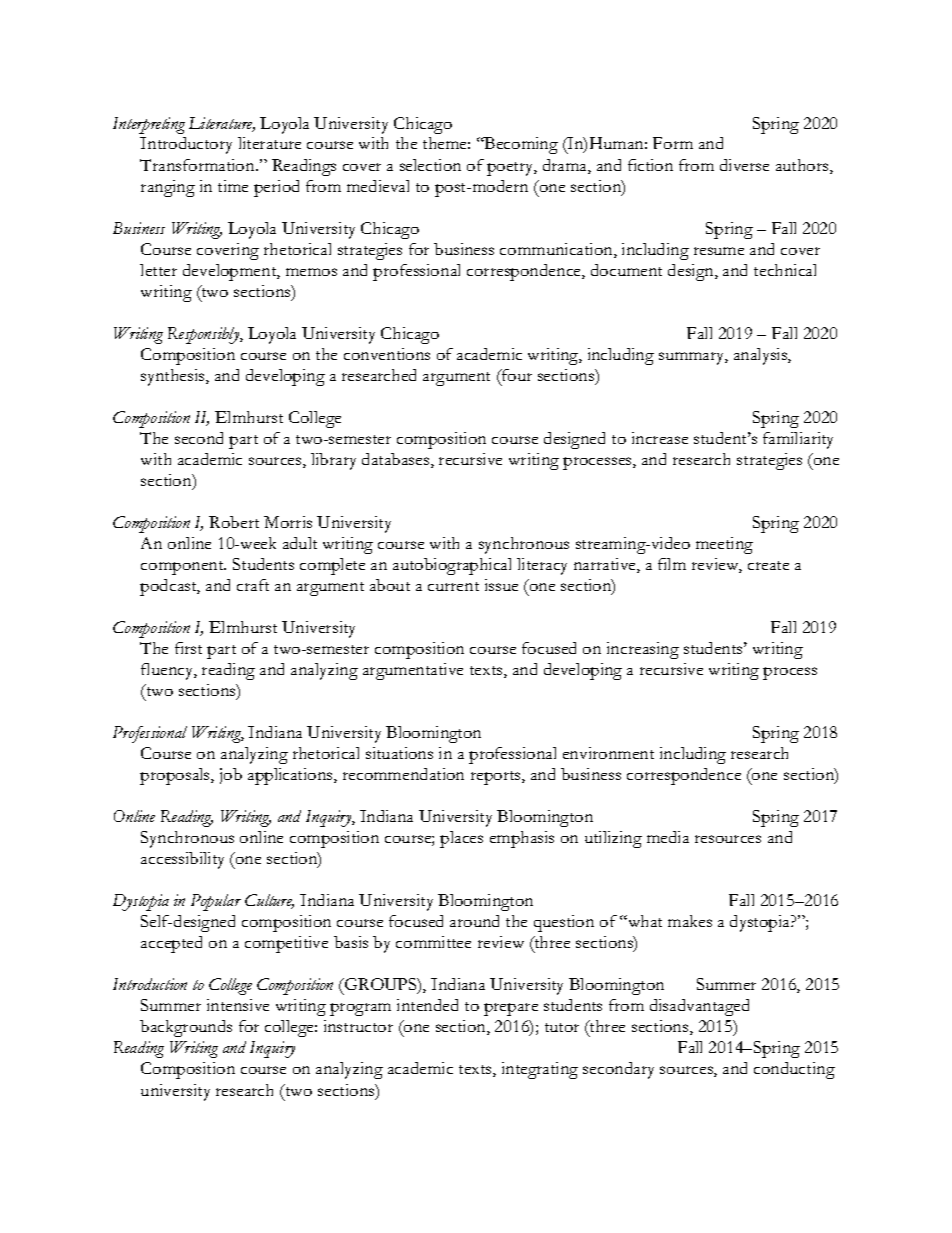 This page has width=952, height=1233. Describe the element at coordinates (461, 839) in the page. I see `places` at that location.
